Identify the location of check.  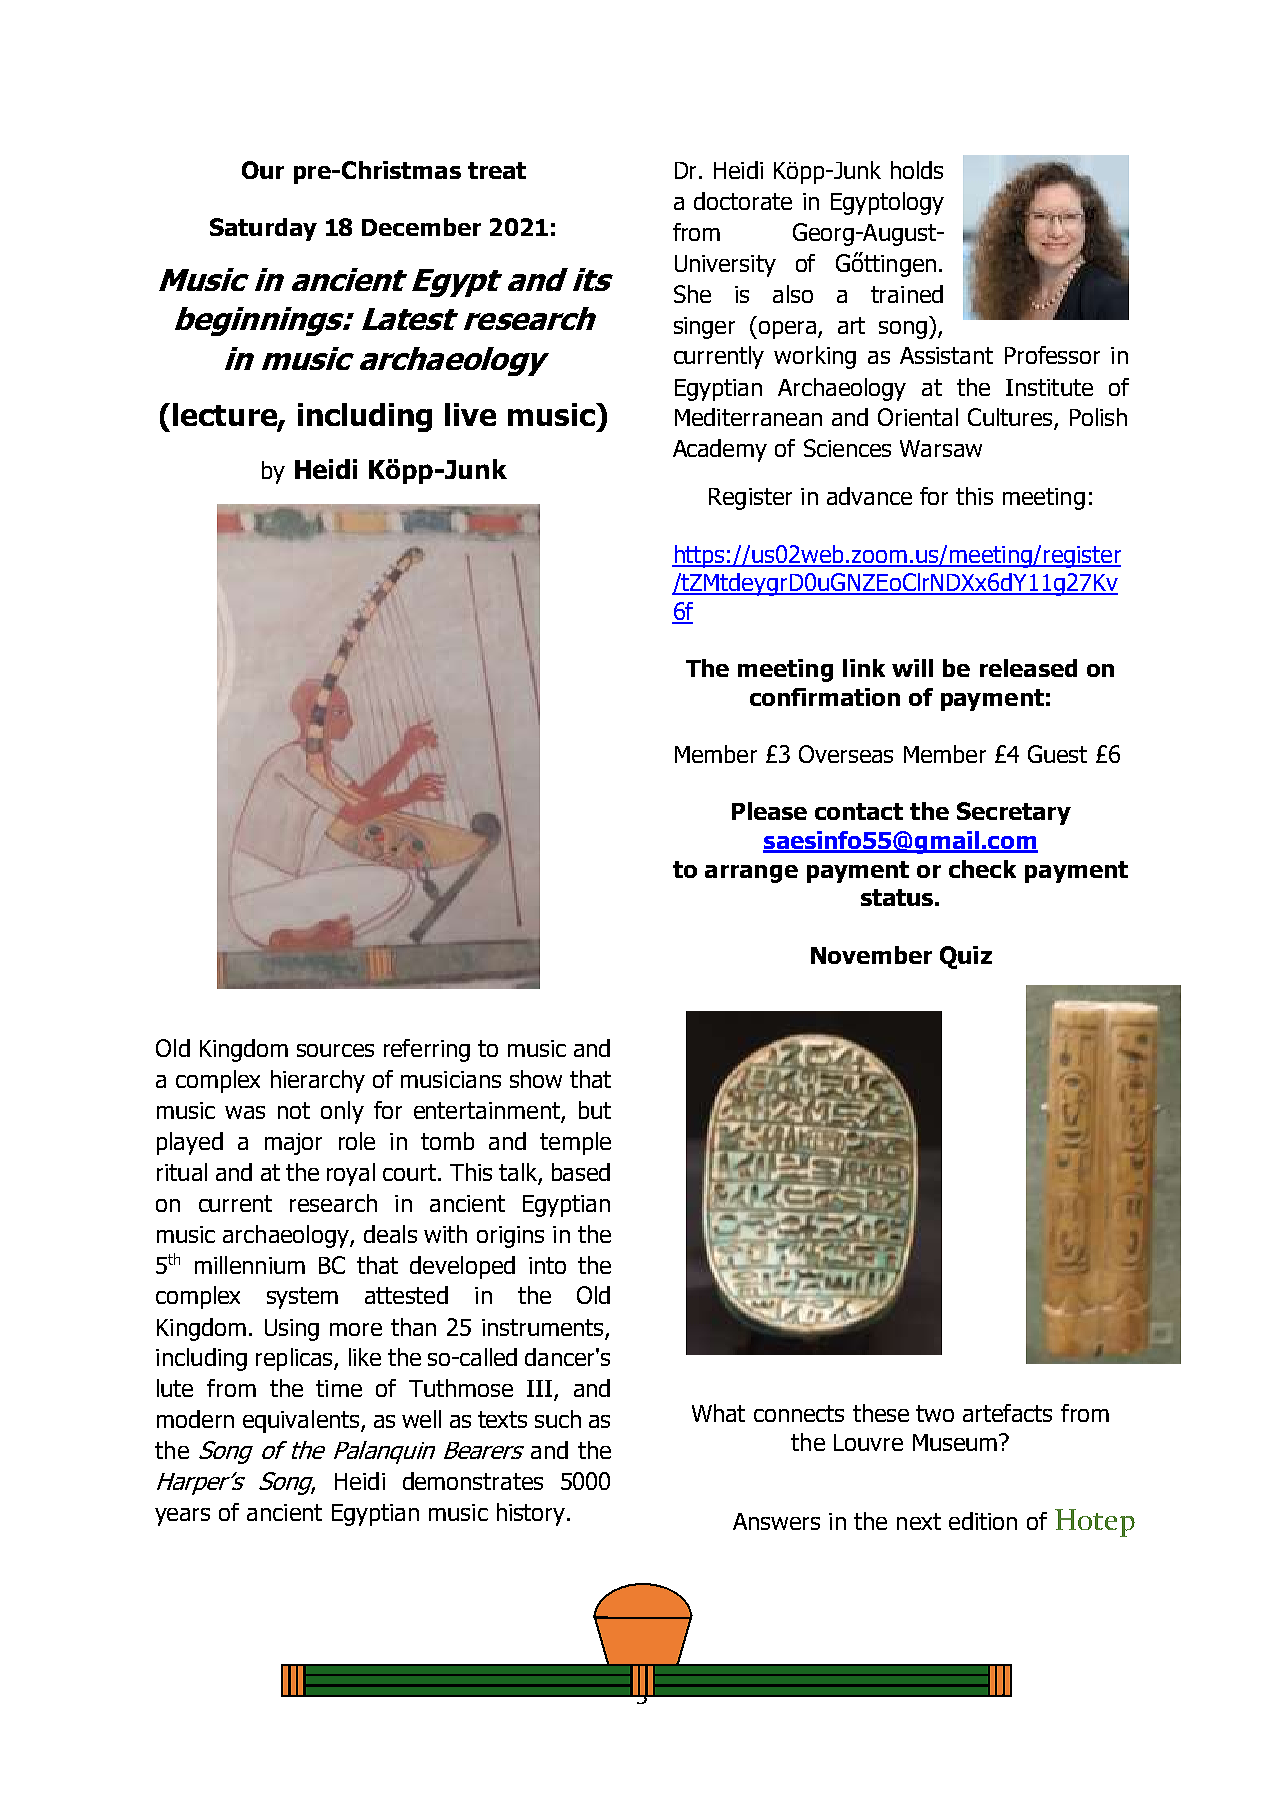
(982, 869).
